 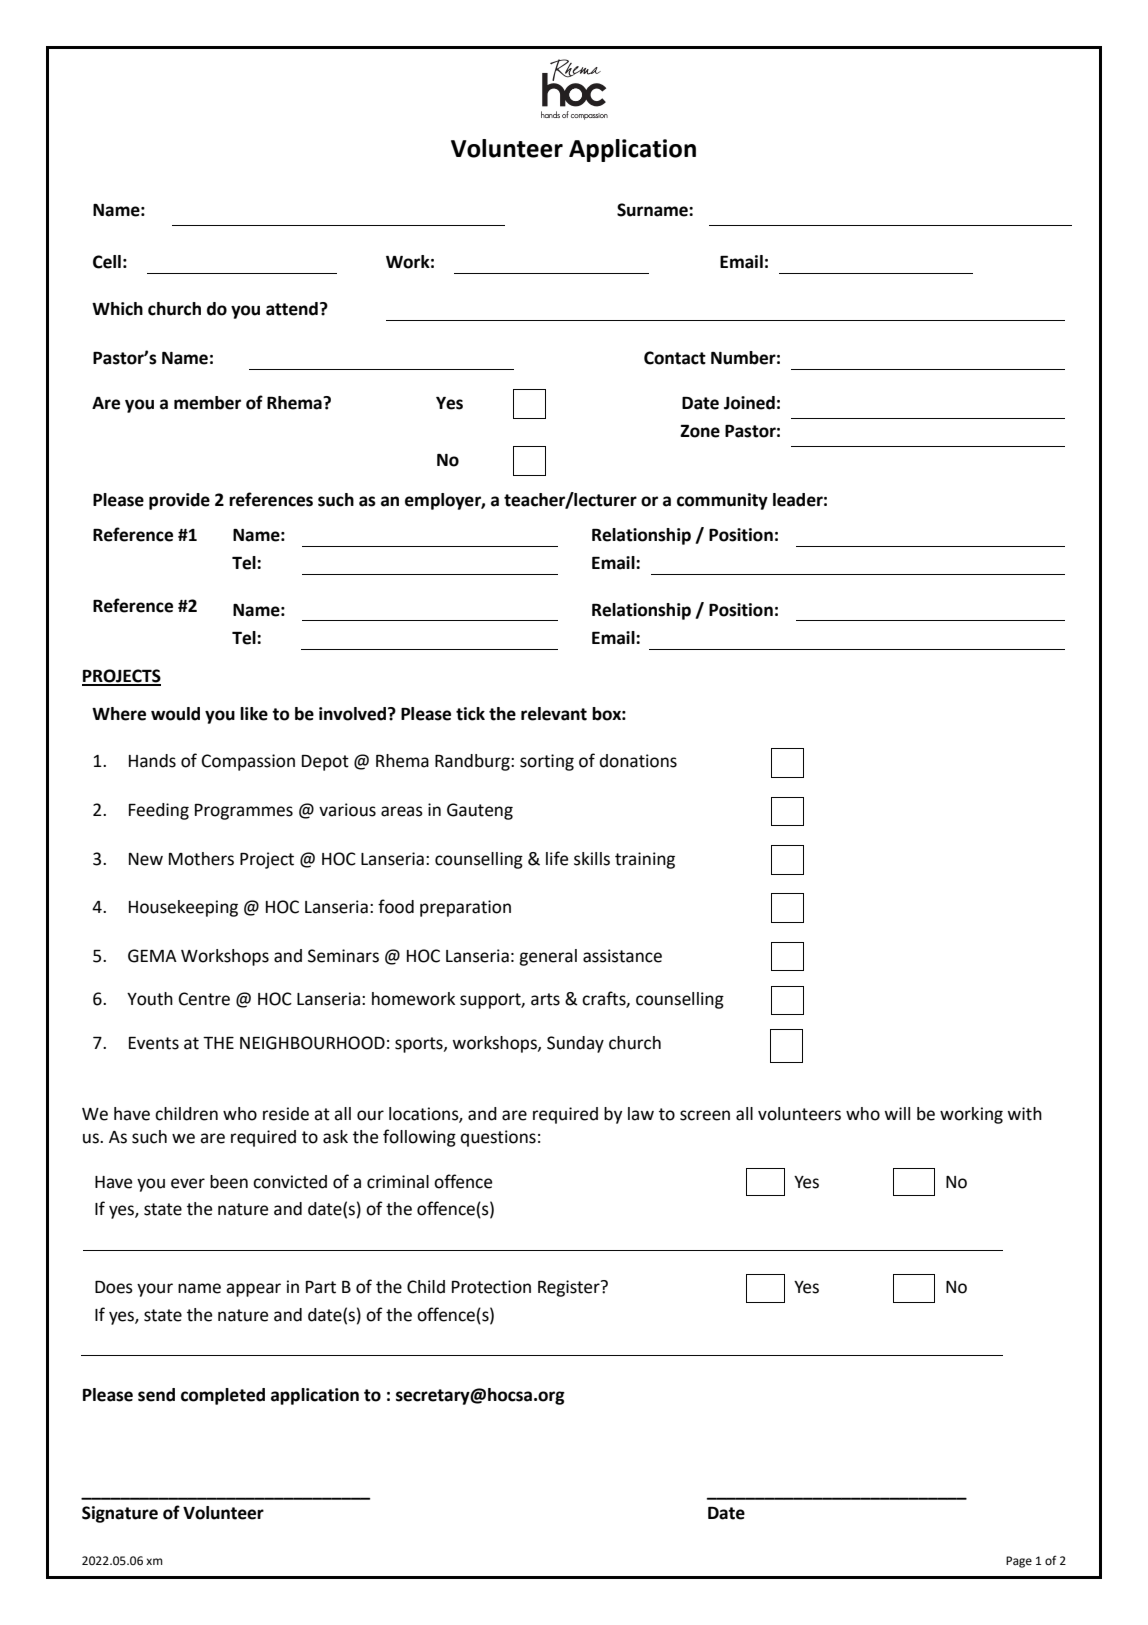 What do you see at coordinates (179, 501) in the screenshot?
I see `provide` at bounding box center [179, 501].
